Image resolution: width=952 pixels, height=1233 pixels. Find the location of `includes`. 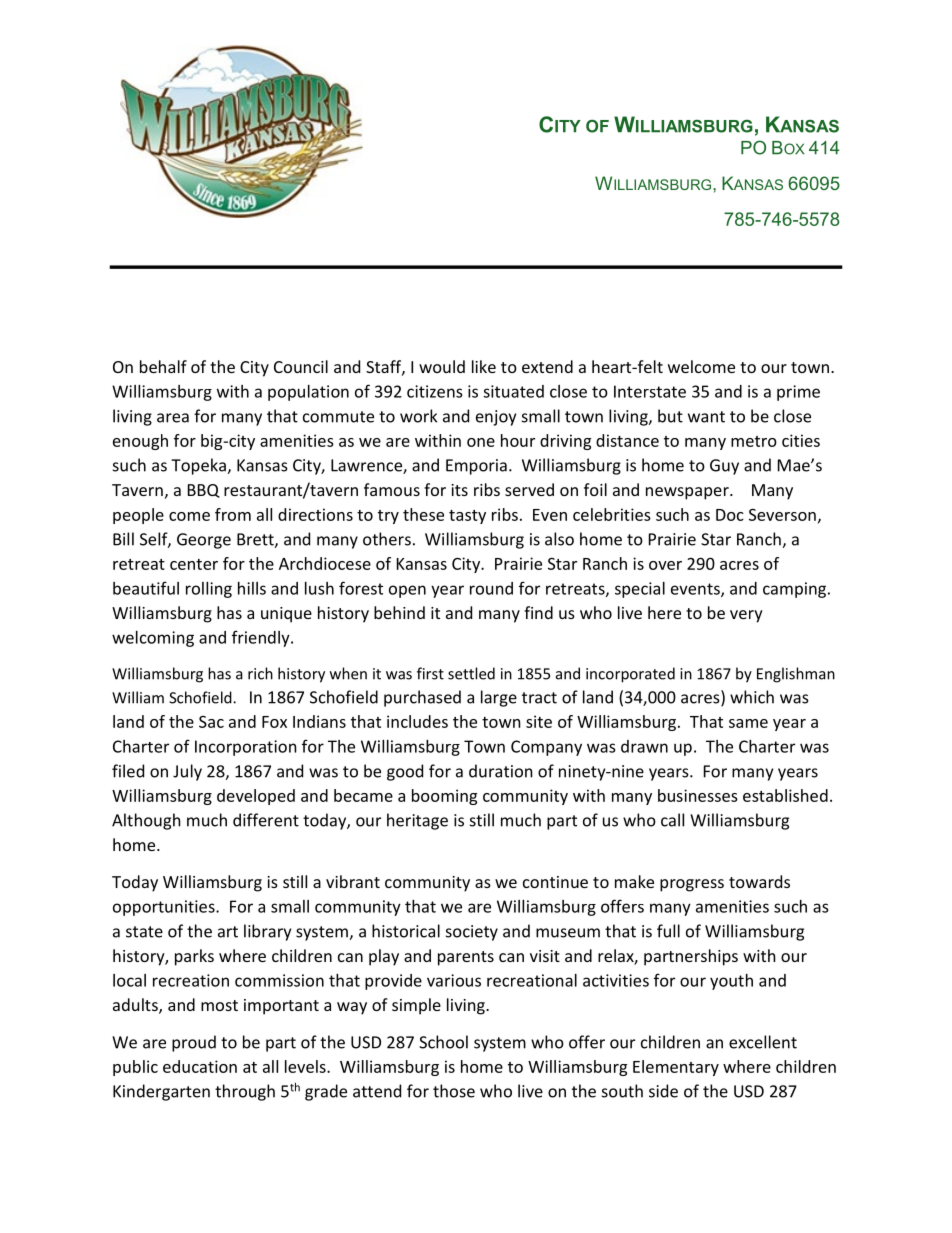

includes is located at coordinates (417, 721).
